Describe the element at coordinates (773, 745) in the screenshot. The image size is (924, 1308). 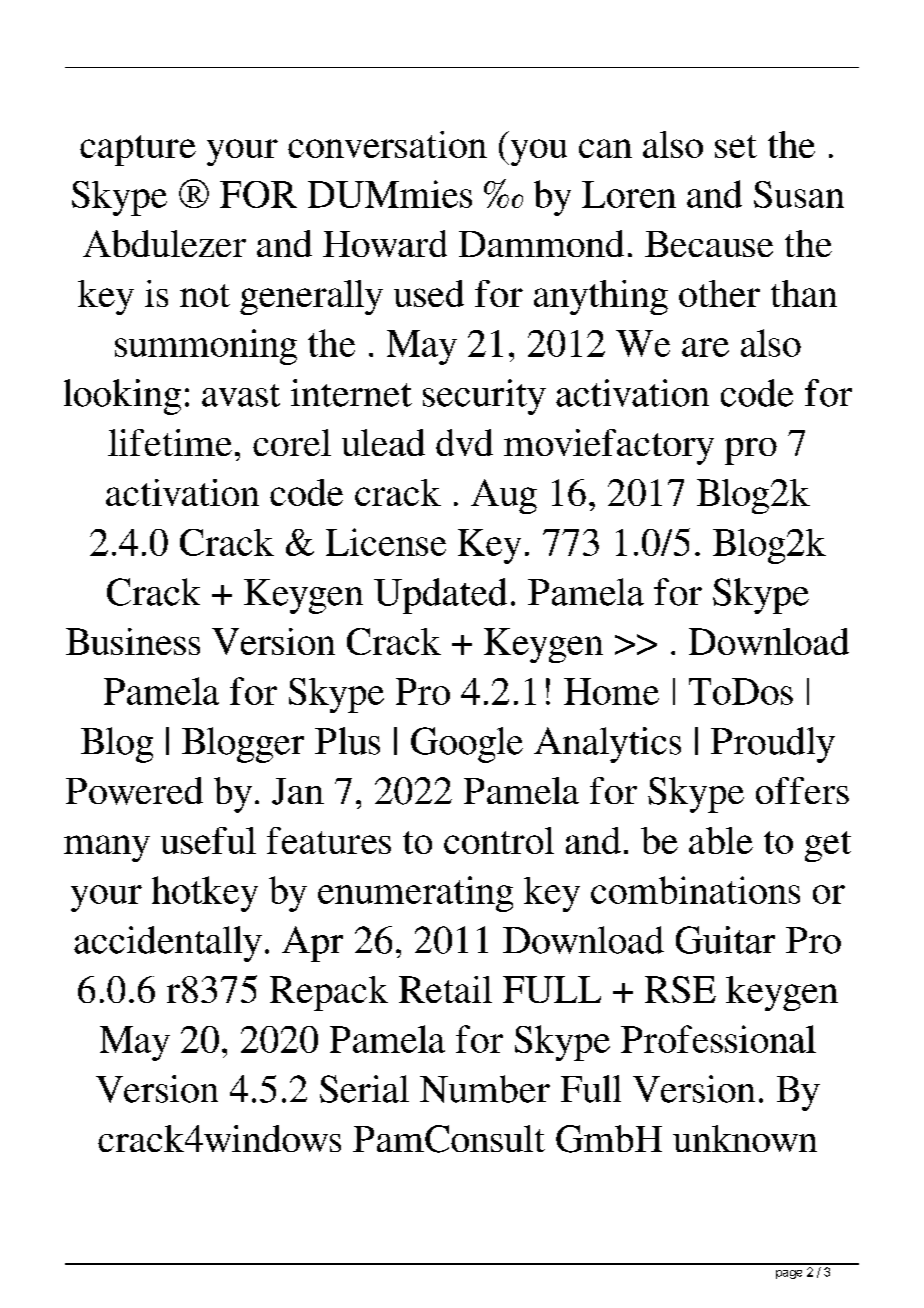
I see `Proudly` at that location.
